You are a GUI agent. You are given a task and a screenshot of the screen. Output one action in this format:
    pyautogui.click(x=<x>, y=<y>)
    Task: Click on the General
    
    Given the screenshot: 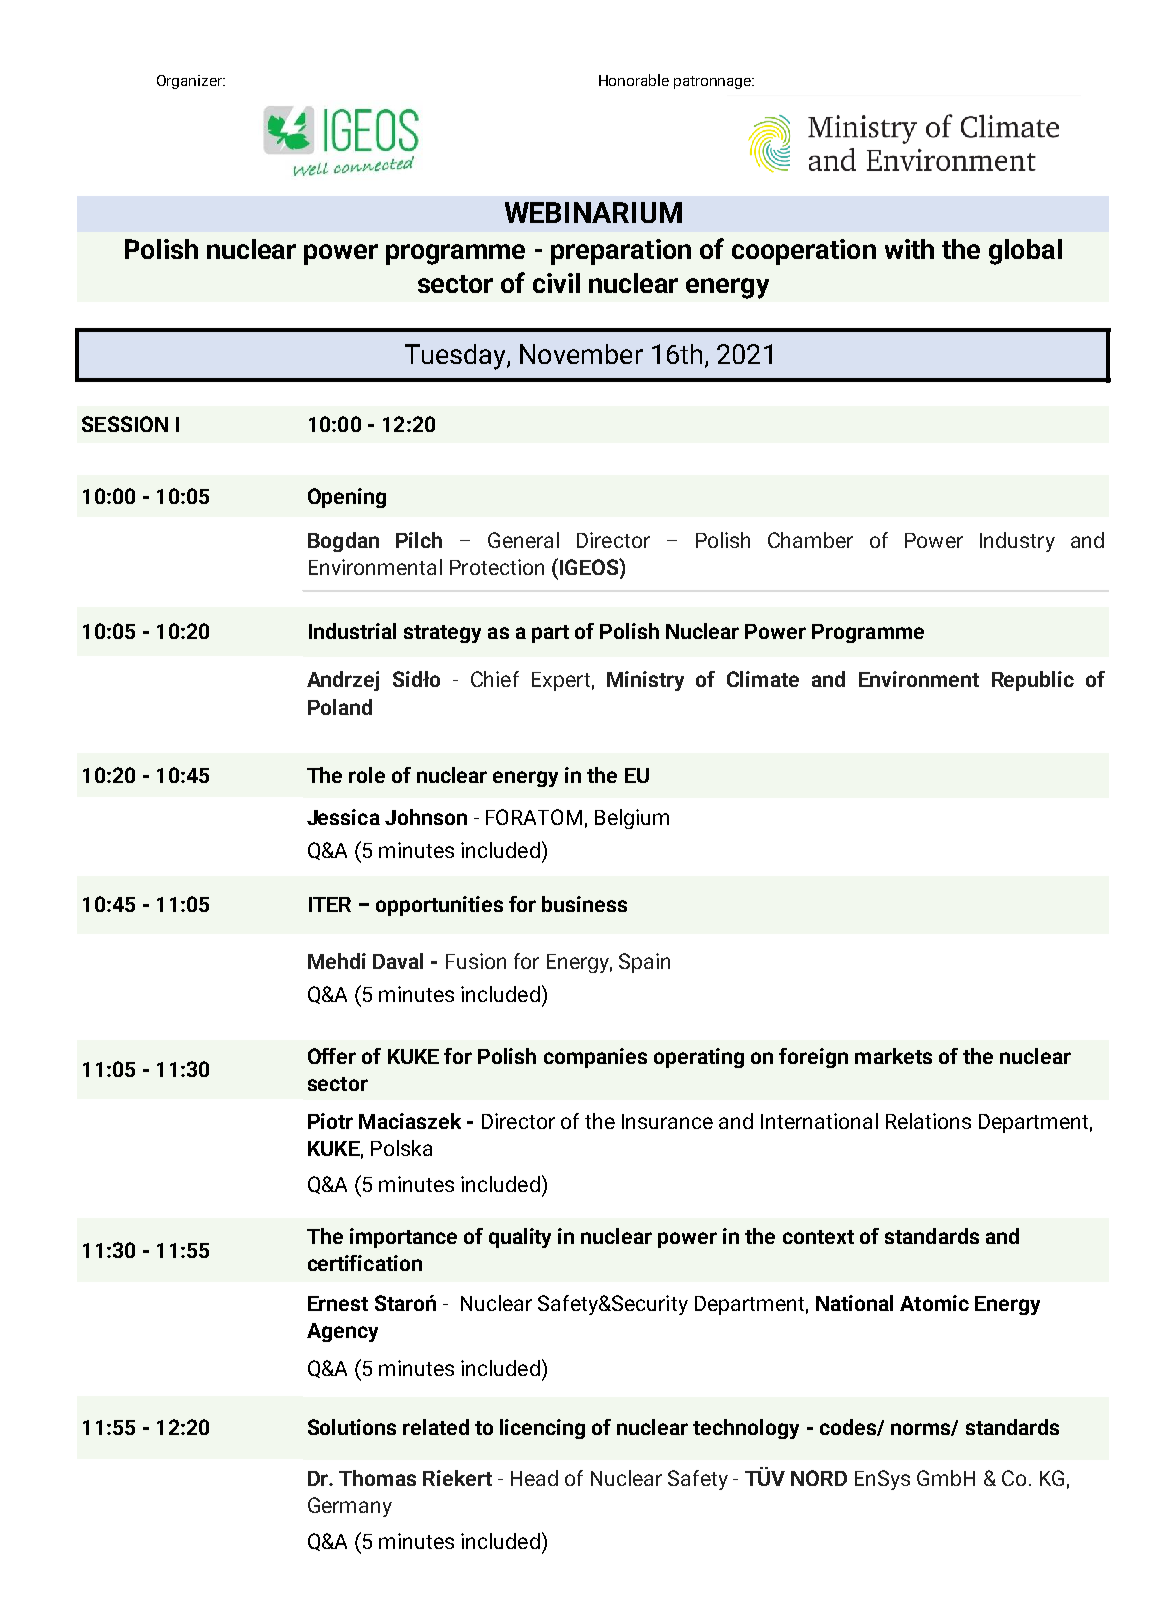 What is the action you would take?
    pyautogui.click(x=523, y=540)
